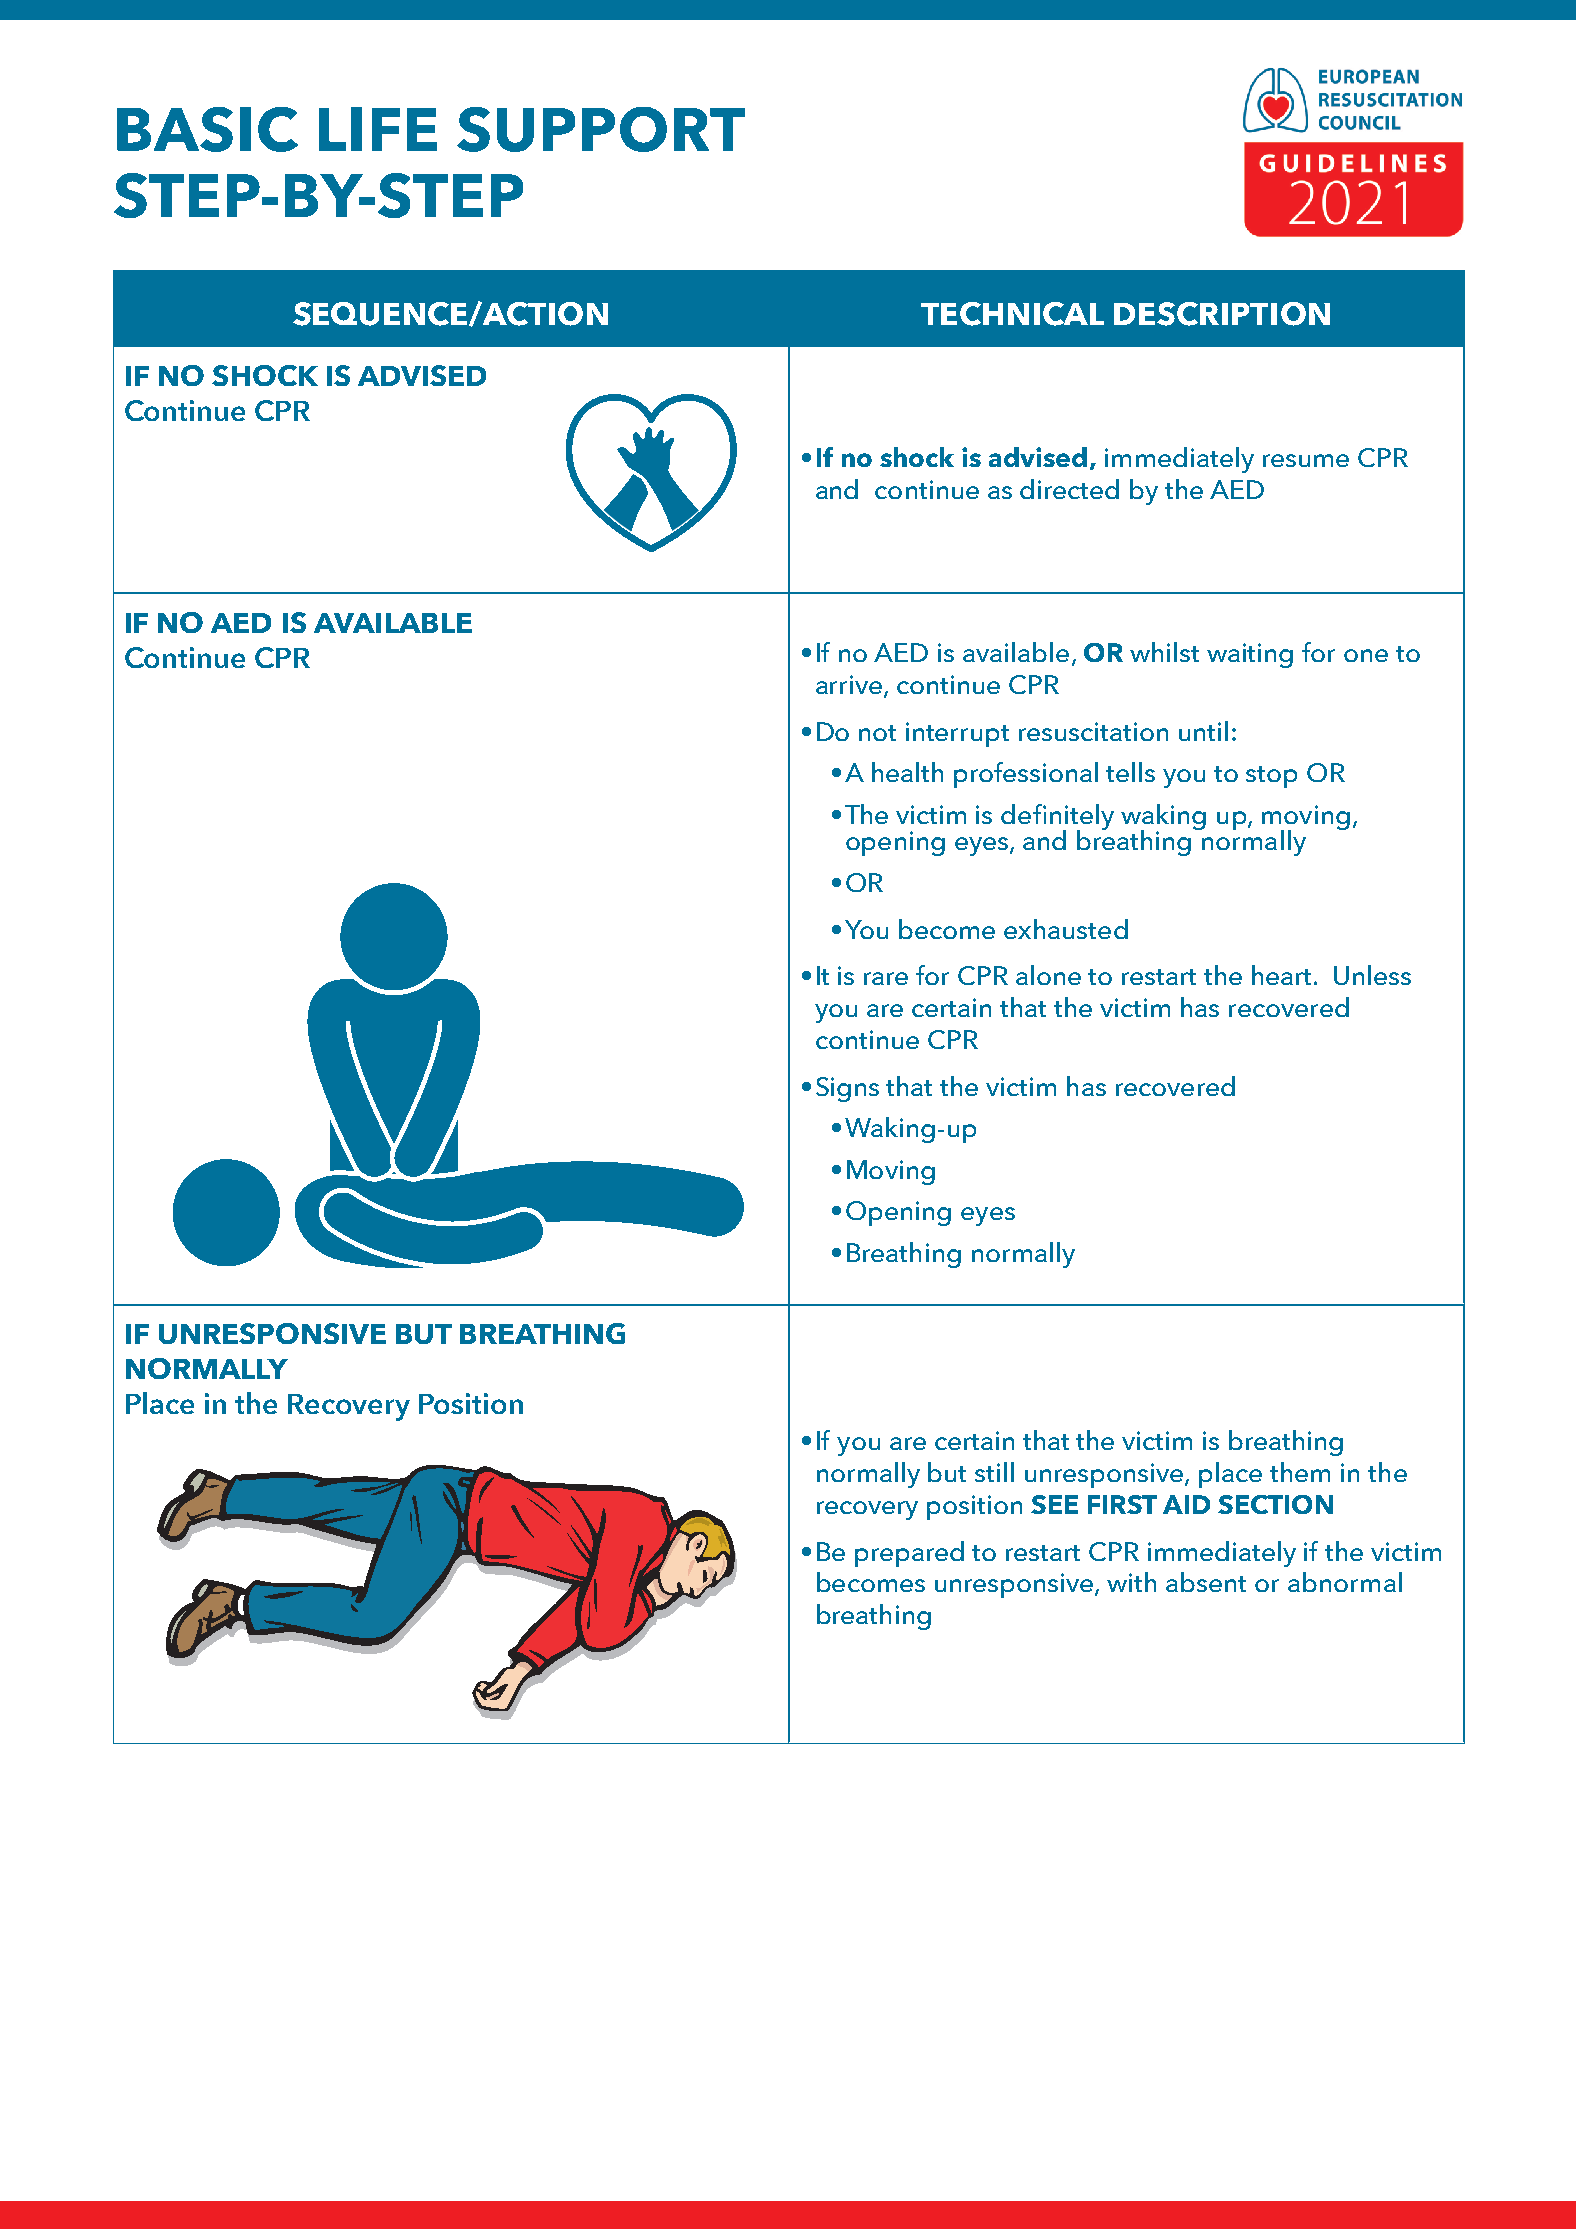  What do you see at coordinates (1250, 655) in the screenshot?
I see `waiting` at bounding box center [1250, 655].
